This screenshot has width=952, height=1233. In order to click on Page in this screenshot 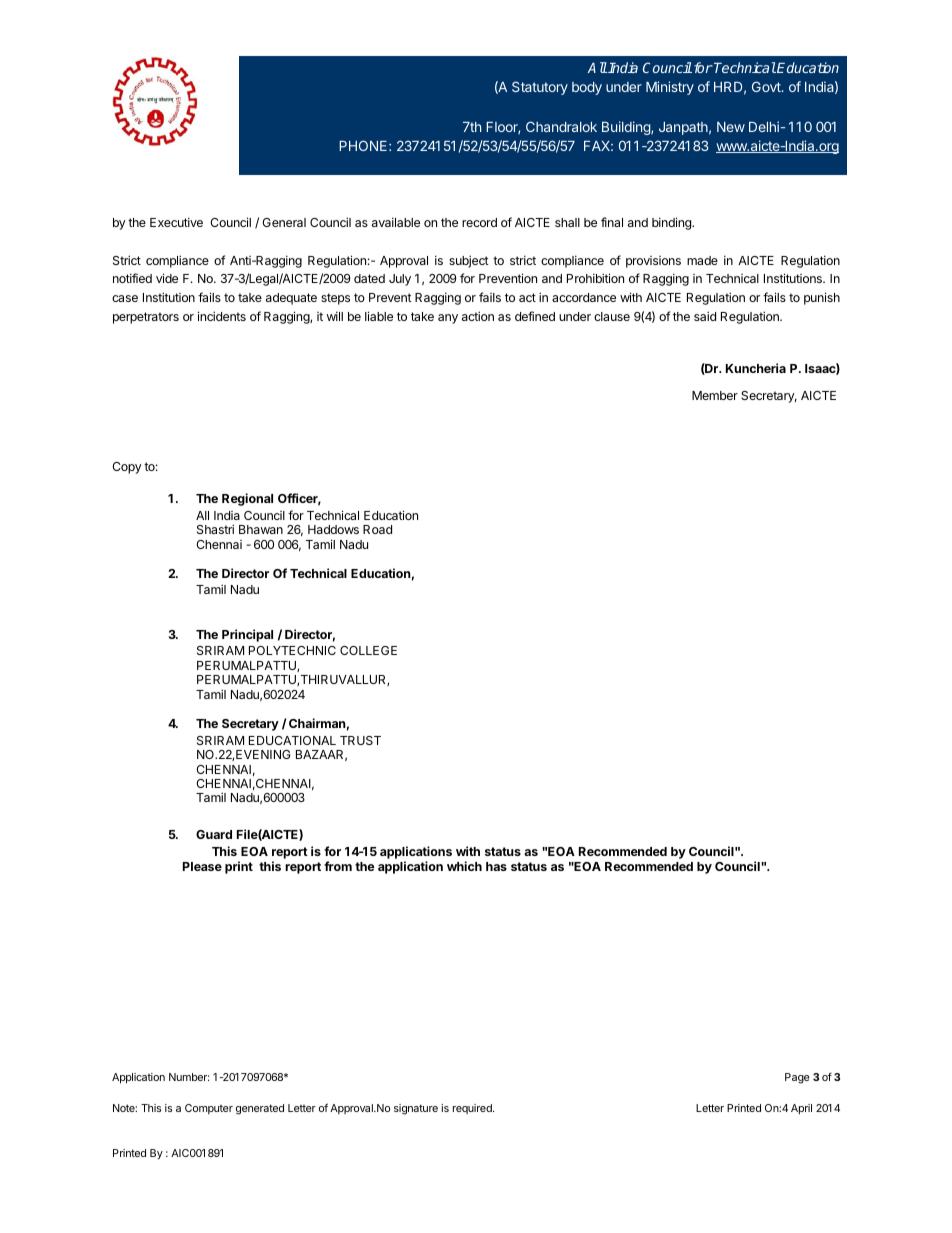, I will do `click(797, 1078)`.
